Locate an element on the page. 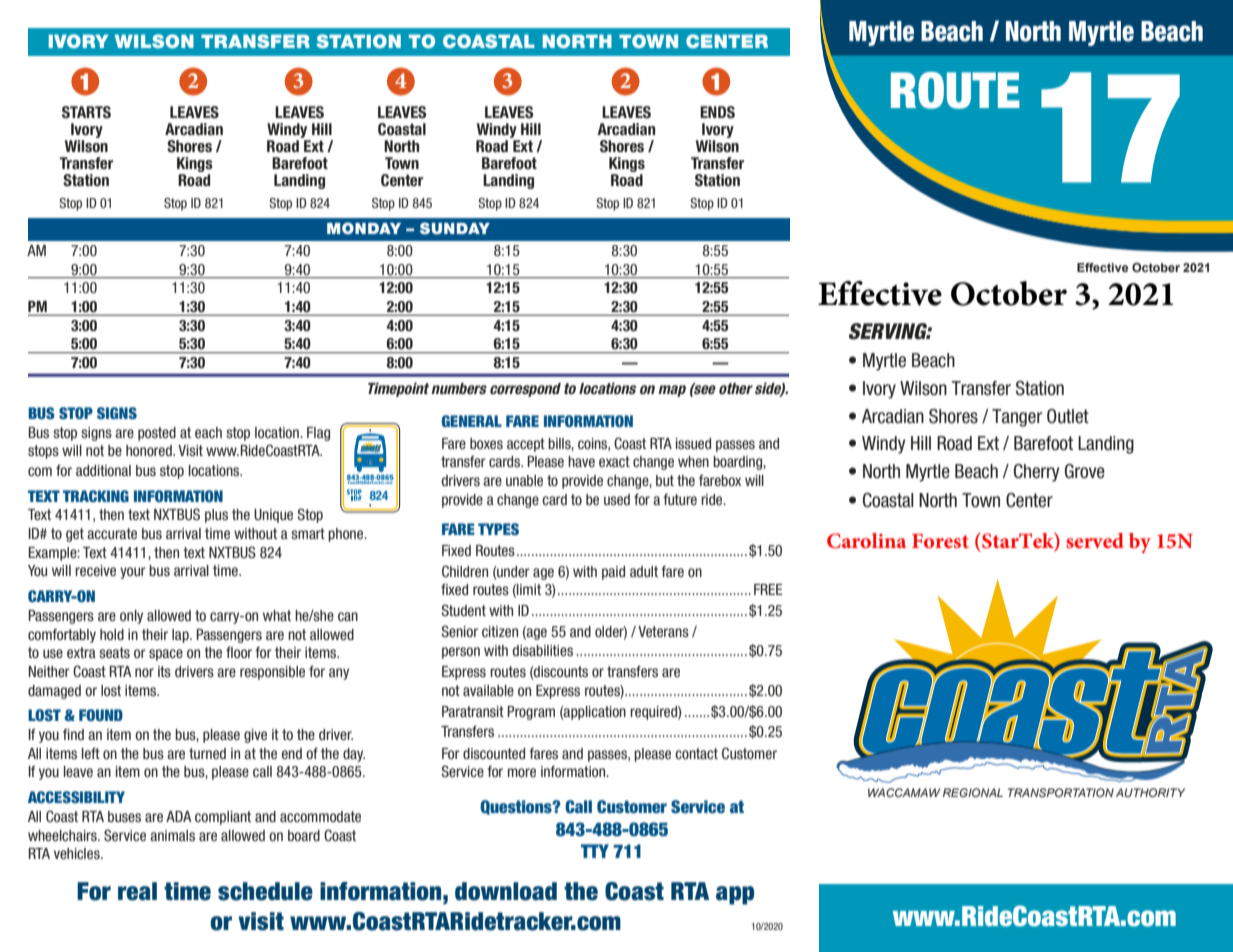 The width and height of the page is (1233, 952). ENDS is located at coordinates (717, 112).
